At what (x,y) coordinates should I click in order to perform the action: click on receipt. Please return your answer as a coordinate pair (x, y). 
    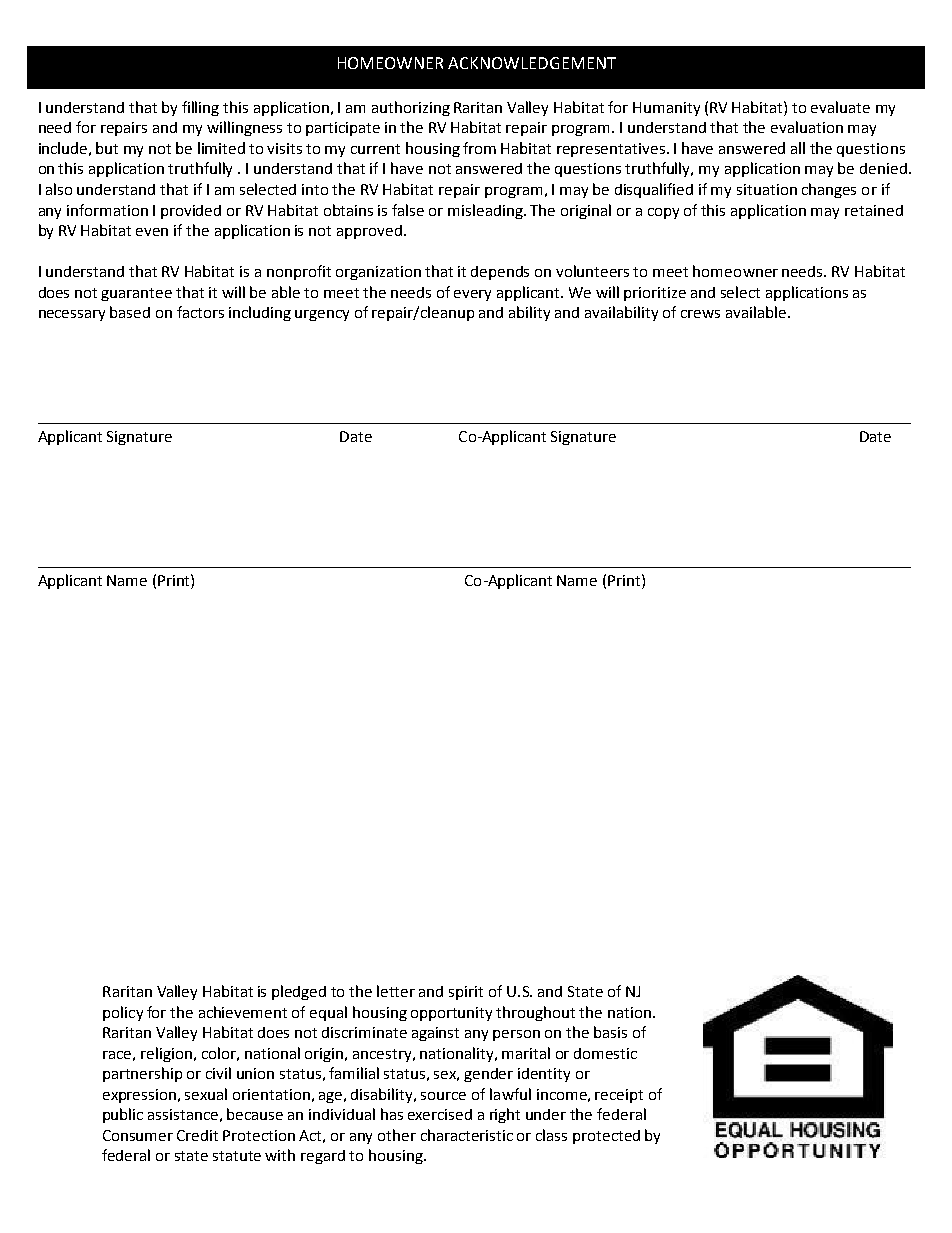
    Looking at the image, I should click on (619, 1096).
